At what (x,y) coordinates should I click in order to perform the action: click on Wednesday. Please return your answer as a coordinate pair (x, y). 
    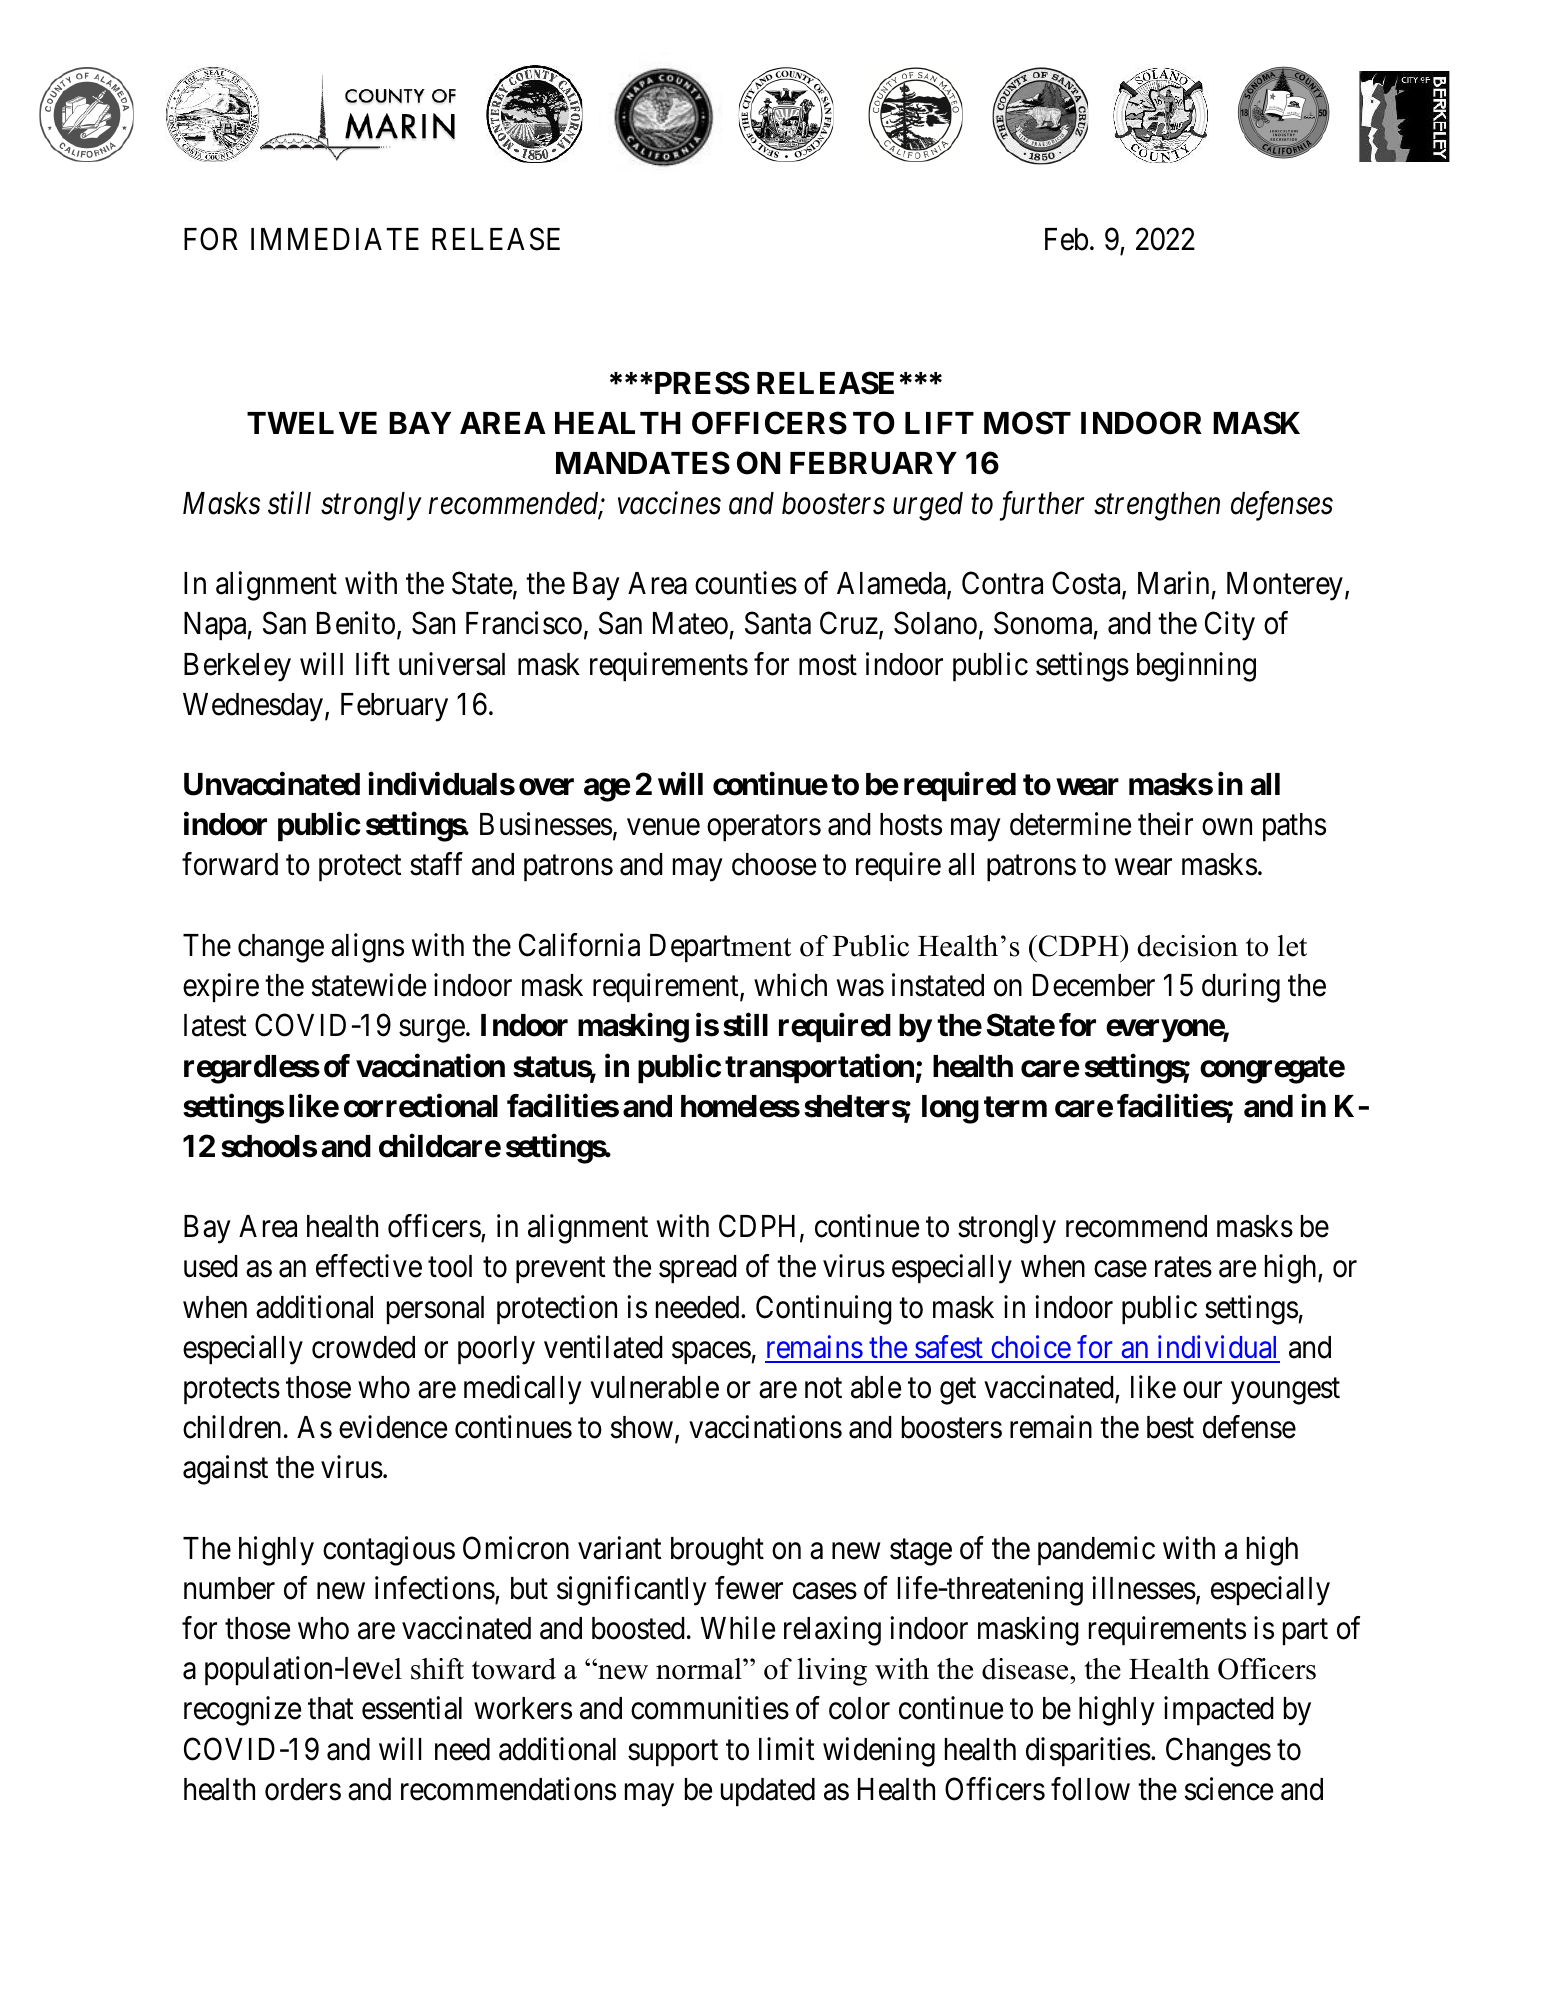
    Looking at the image, I should click on (253, 707).
